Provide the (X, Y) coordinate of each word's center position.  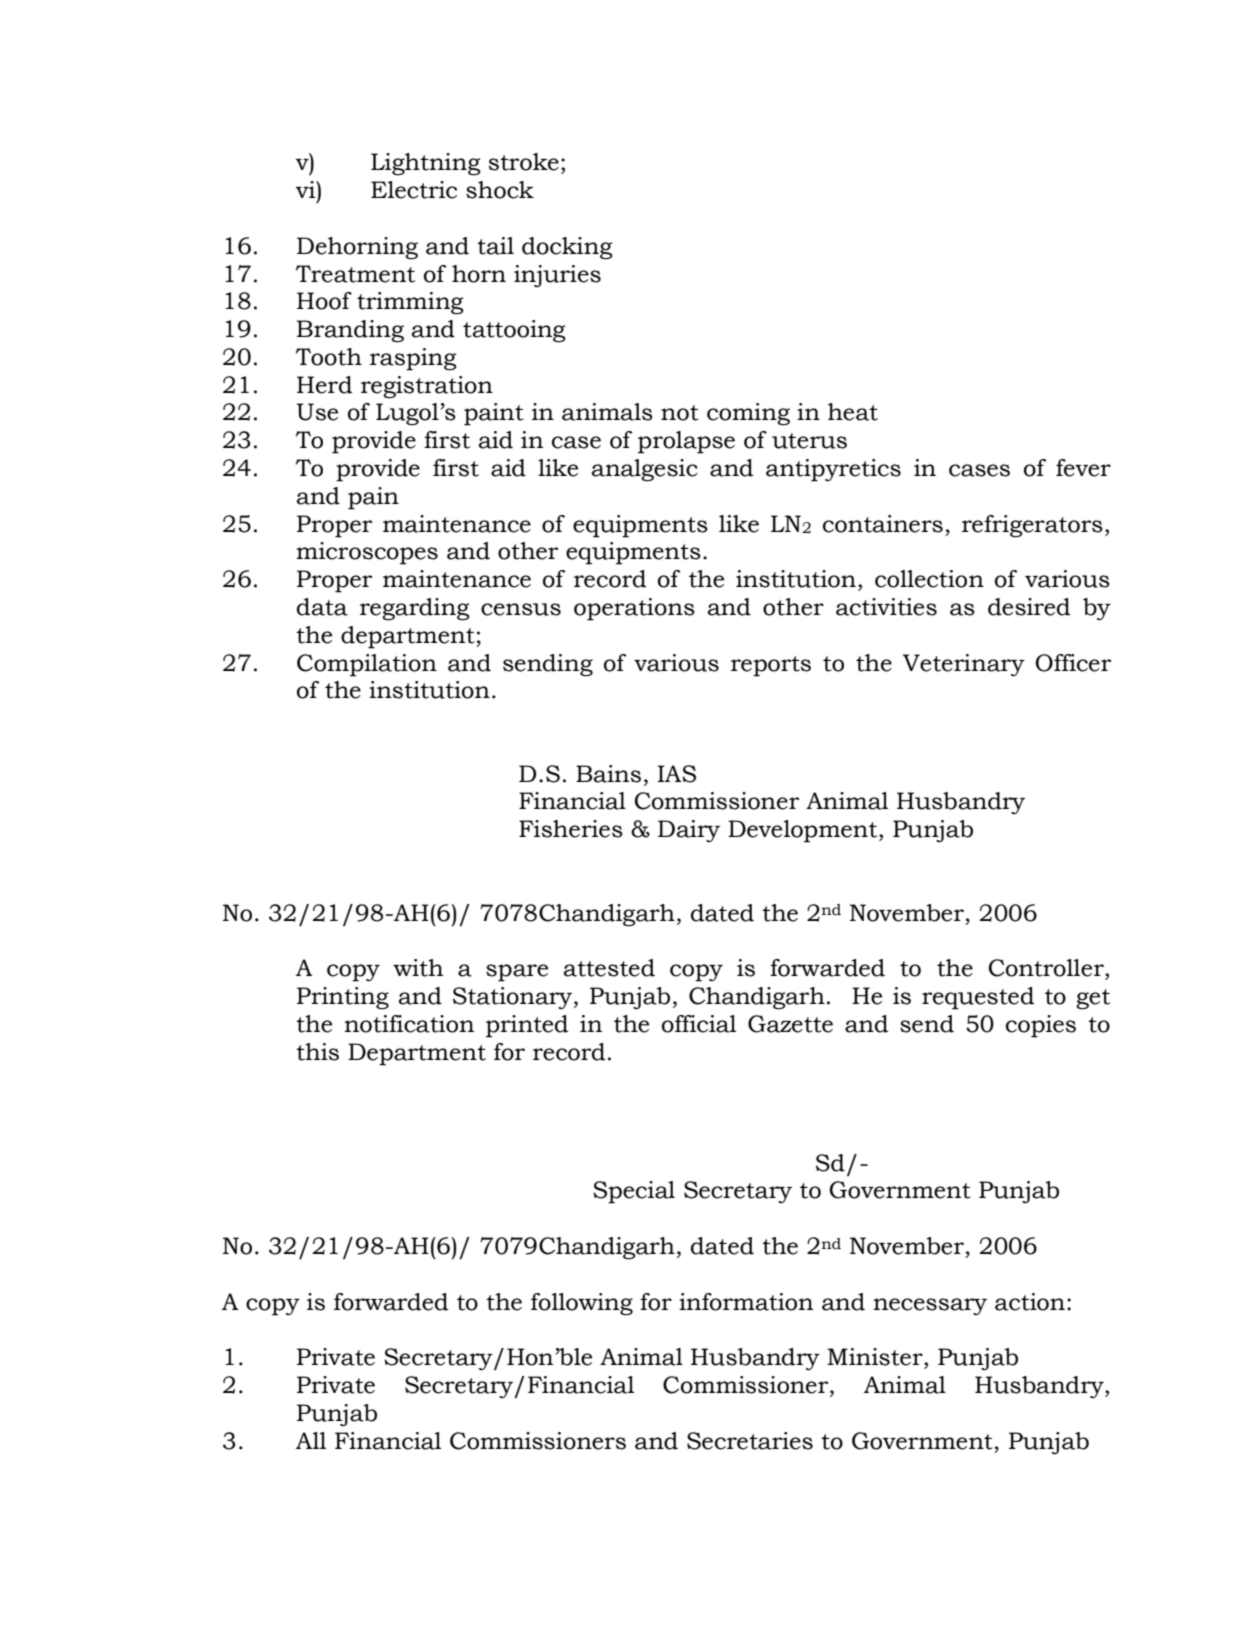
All (311, 1440)
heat (853, 412)
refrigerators (1032, 526)
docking (567, 248)
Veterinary (964, 665)
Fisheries (571, 829)
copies (1041, 1026)
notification (409, 1024)
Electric (414, 190)
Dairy (689, 831)
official (699, 1024)
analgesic (645, 470)
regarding (415, 609)
